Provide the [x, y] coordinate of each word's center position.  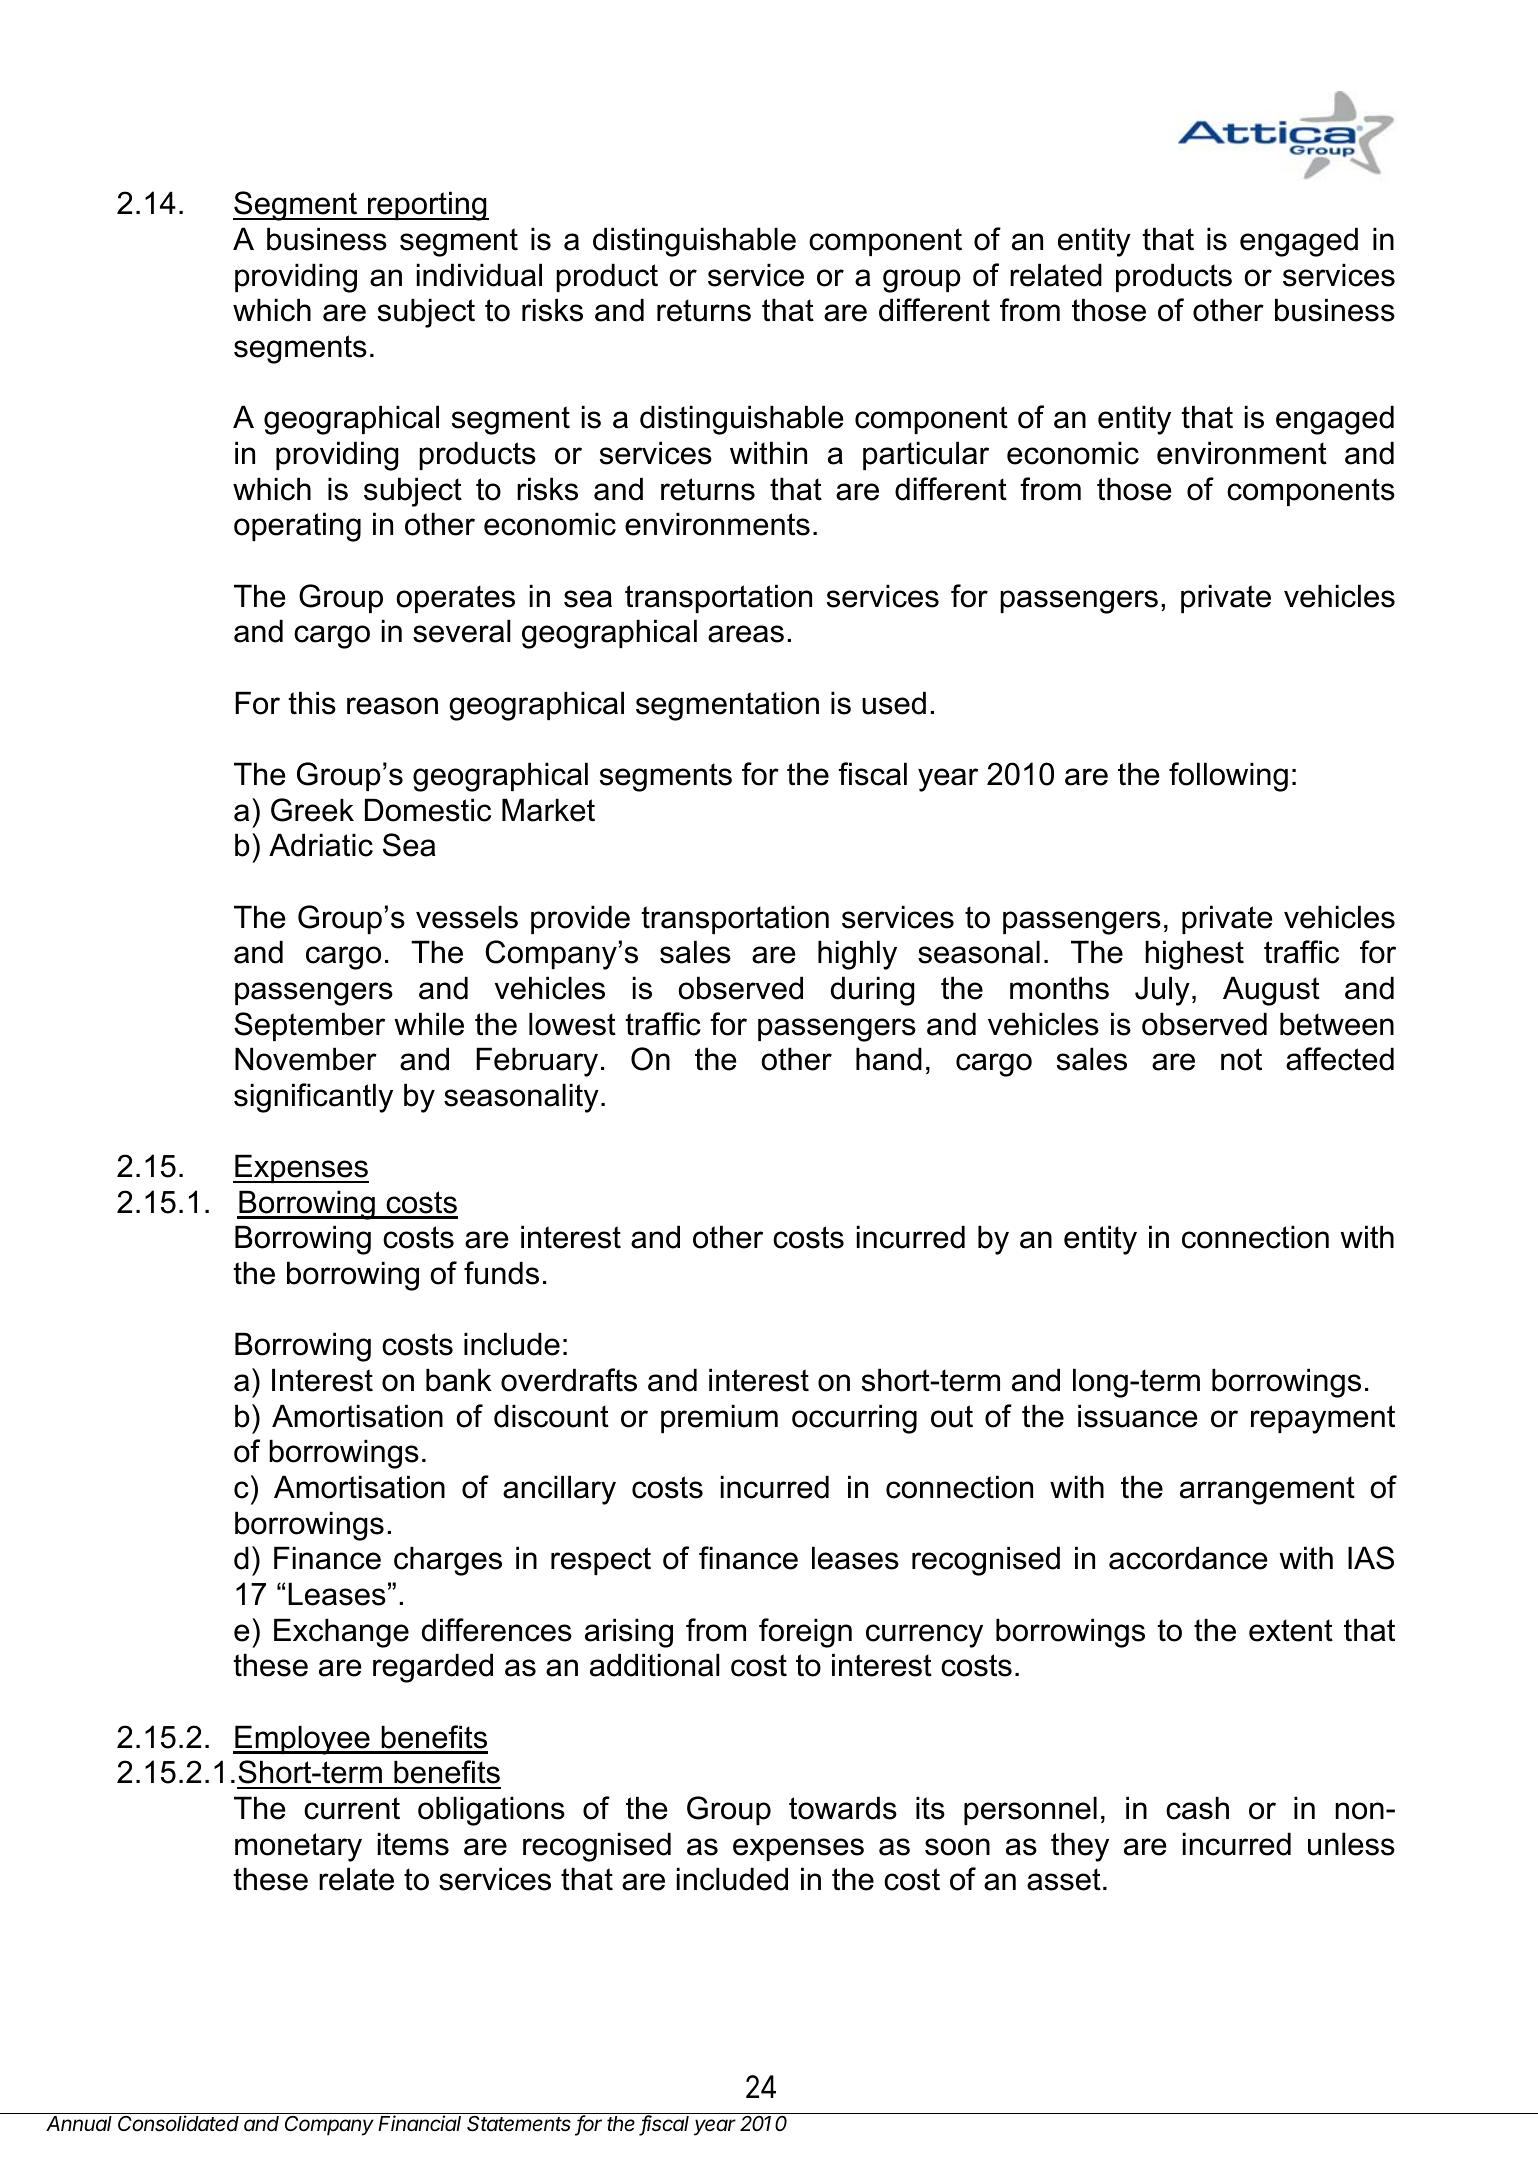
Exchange [341, 1633]
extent [1291, 1630]
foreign [805, 1633]
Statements [519, 2124]
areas [746, 634]
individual [479, 275]
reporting [427, 206]
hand [889, 1059]
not [1241, 1059]
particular [926, 455]
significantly [313, 1098]
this [312, 703]
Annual [79, 2123]
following [1228, 777]
